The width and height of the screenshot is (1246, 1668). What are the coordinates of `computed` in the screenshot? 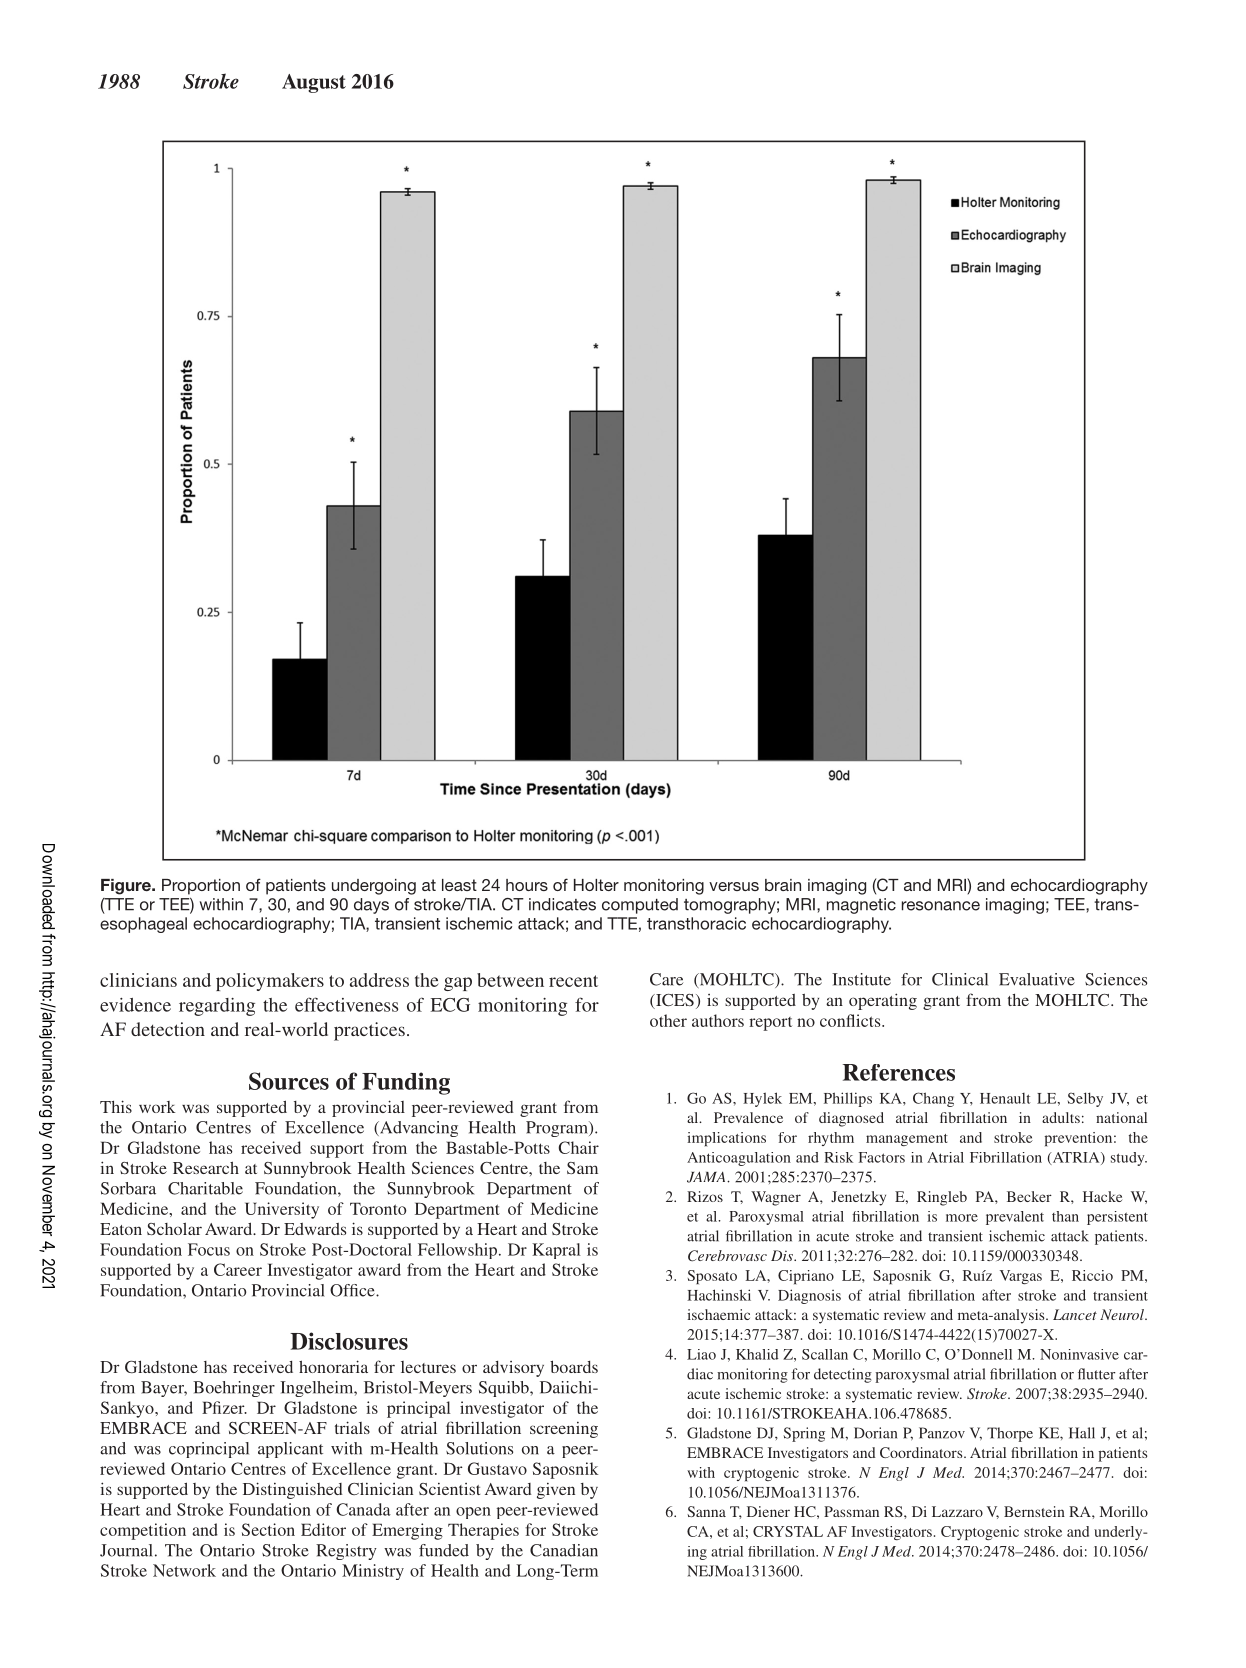 It's located at (640, 906).
